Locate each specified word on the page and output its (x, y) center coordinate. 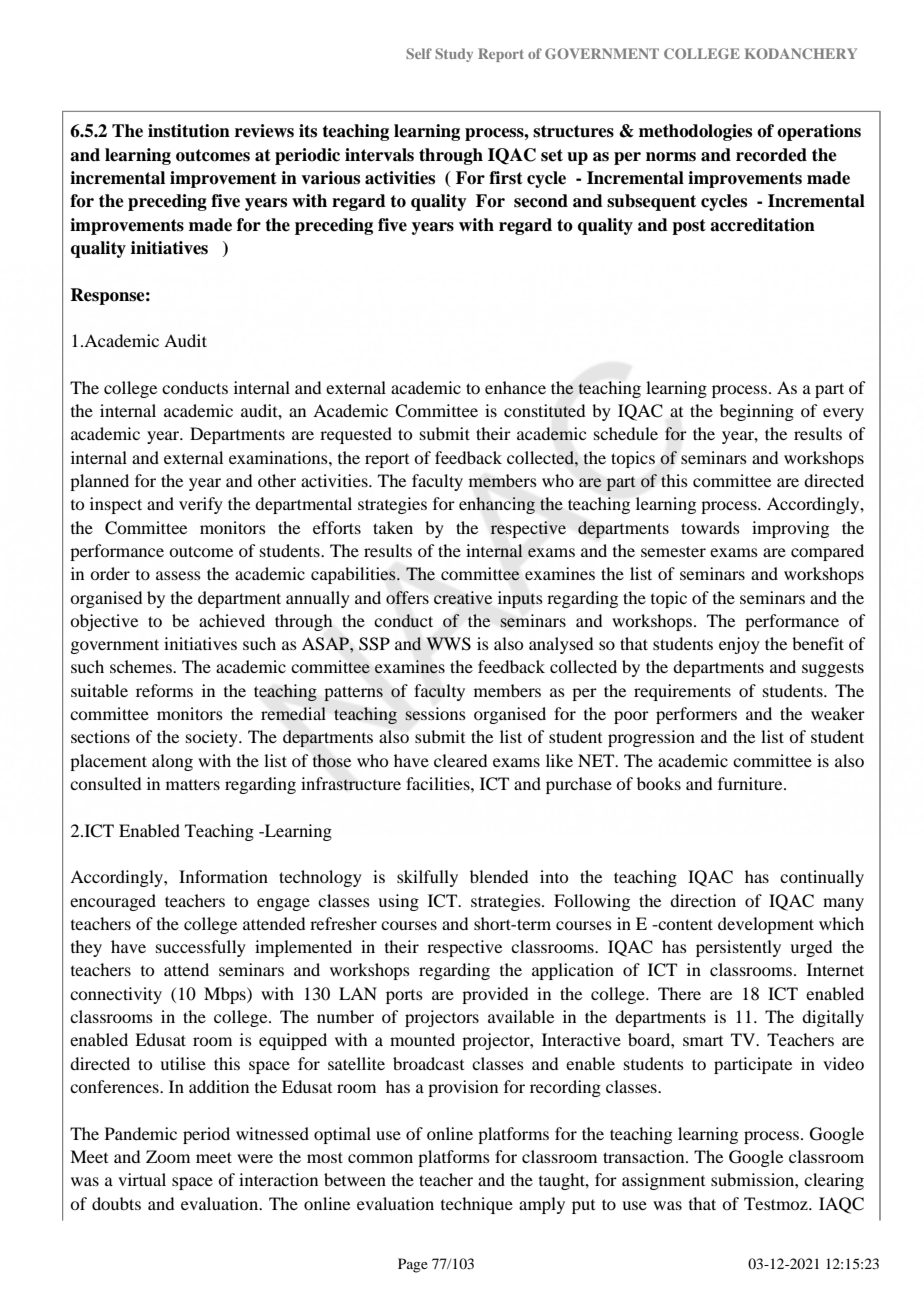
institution (189, 131)
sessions (435, 714)
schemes (142, 666)
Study (454, 55)
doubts (116, 1203)
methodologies (695, 132)
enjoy (739, 645)
